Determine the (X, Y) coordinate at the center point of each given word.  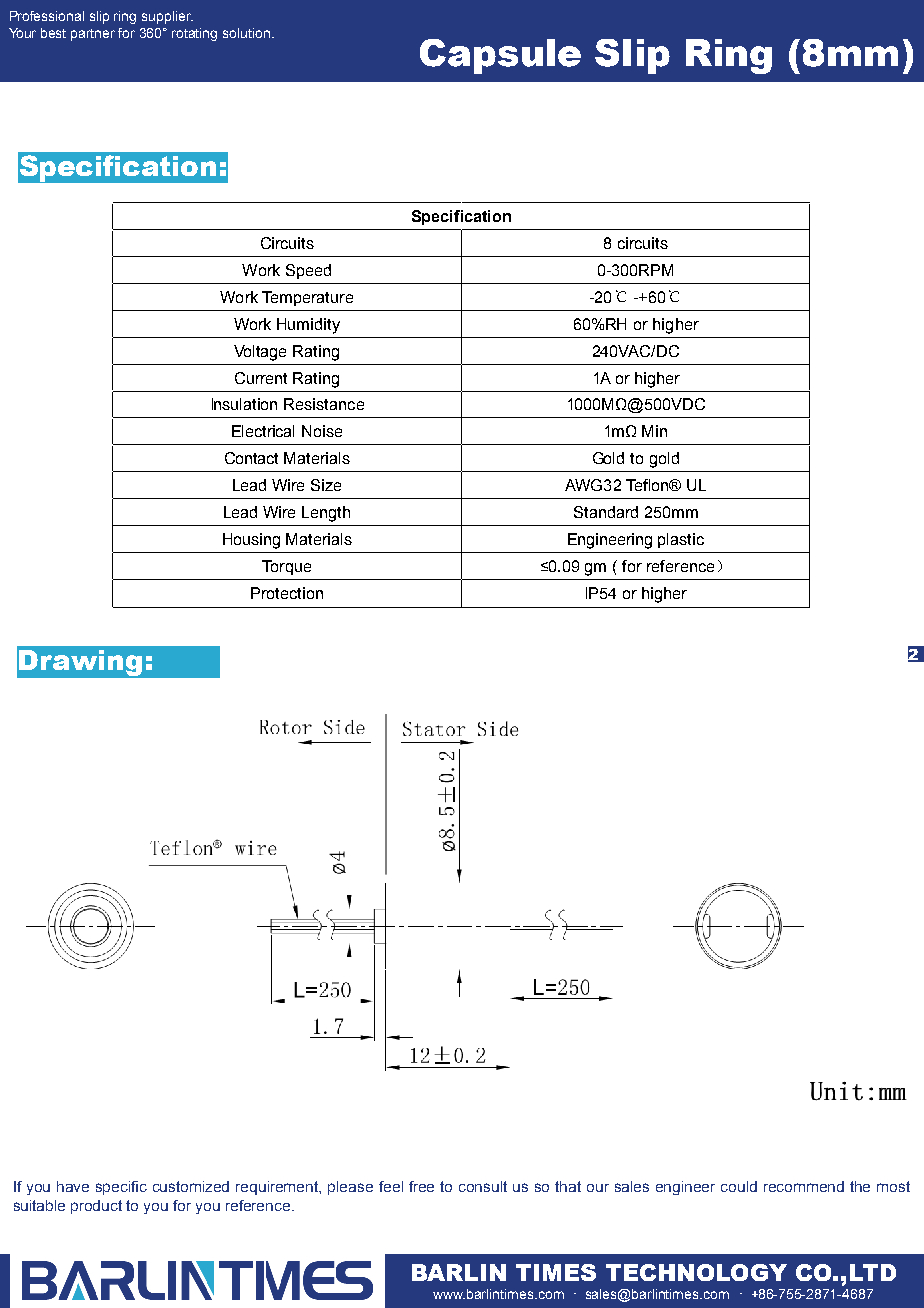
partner (93, 35)
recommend (804, 1186)
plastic (681, 540)
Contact (251, 458)
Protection (287, 593)
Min (654, 431)
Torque (286, 567)
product (96, 1207)
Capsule (500, 56)
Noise (322, 431)
